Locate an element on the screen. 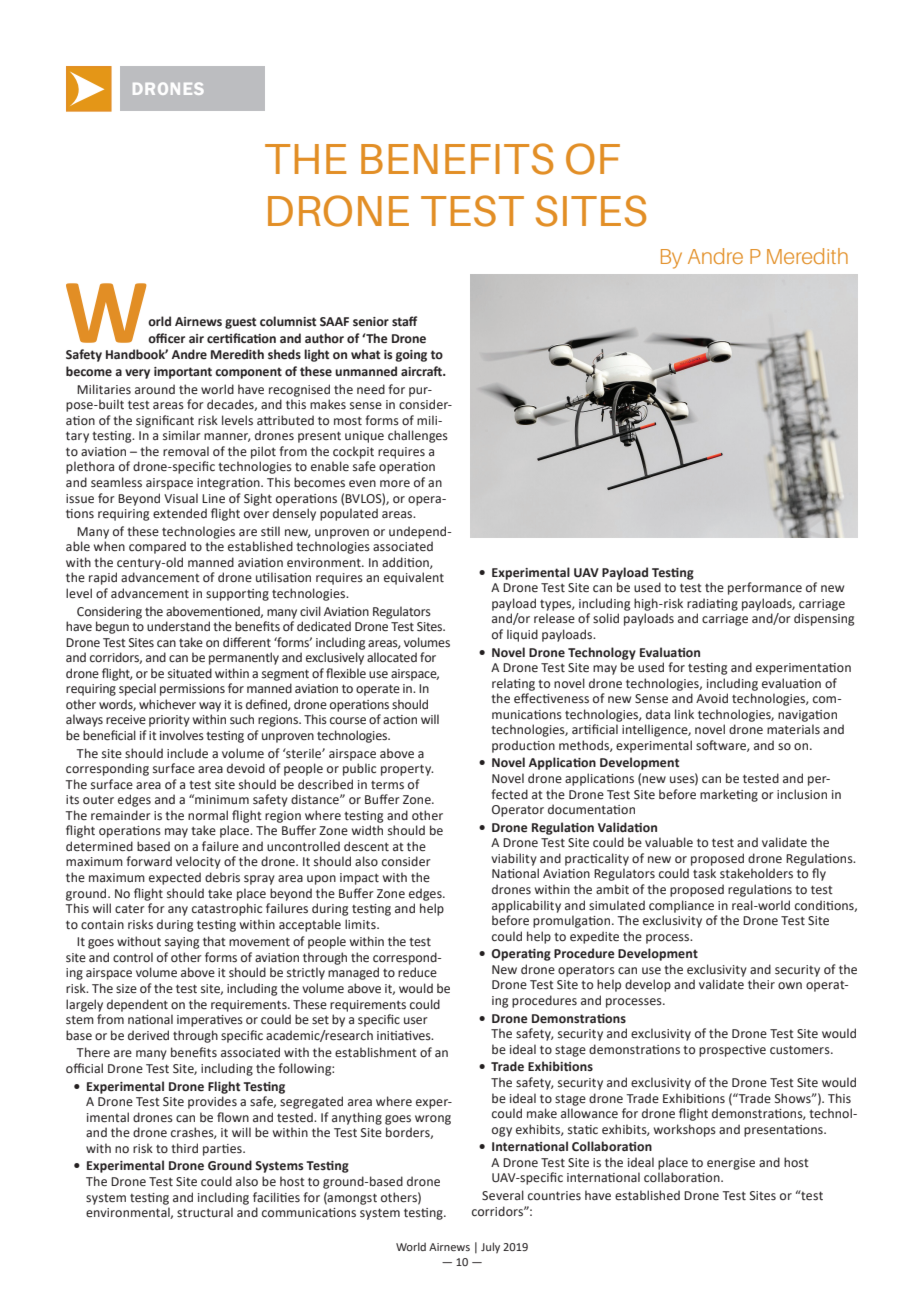 The height and width of the screenshot is (1308, 924). performance is located at coordinates (765, 588).
